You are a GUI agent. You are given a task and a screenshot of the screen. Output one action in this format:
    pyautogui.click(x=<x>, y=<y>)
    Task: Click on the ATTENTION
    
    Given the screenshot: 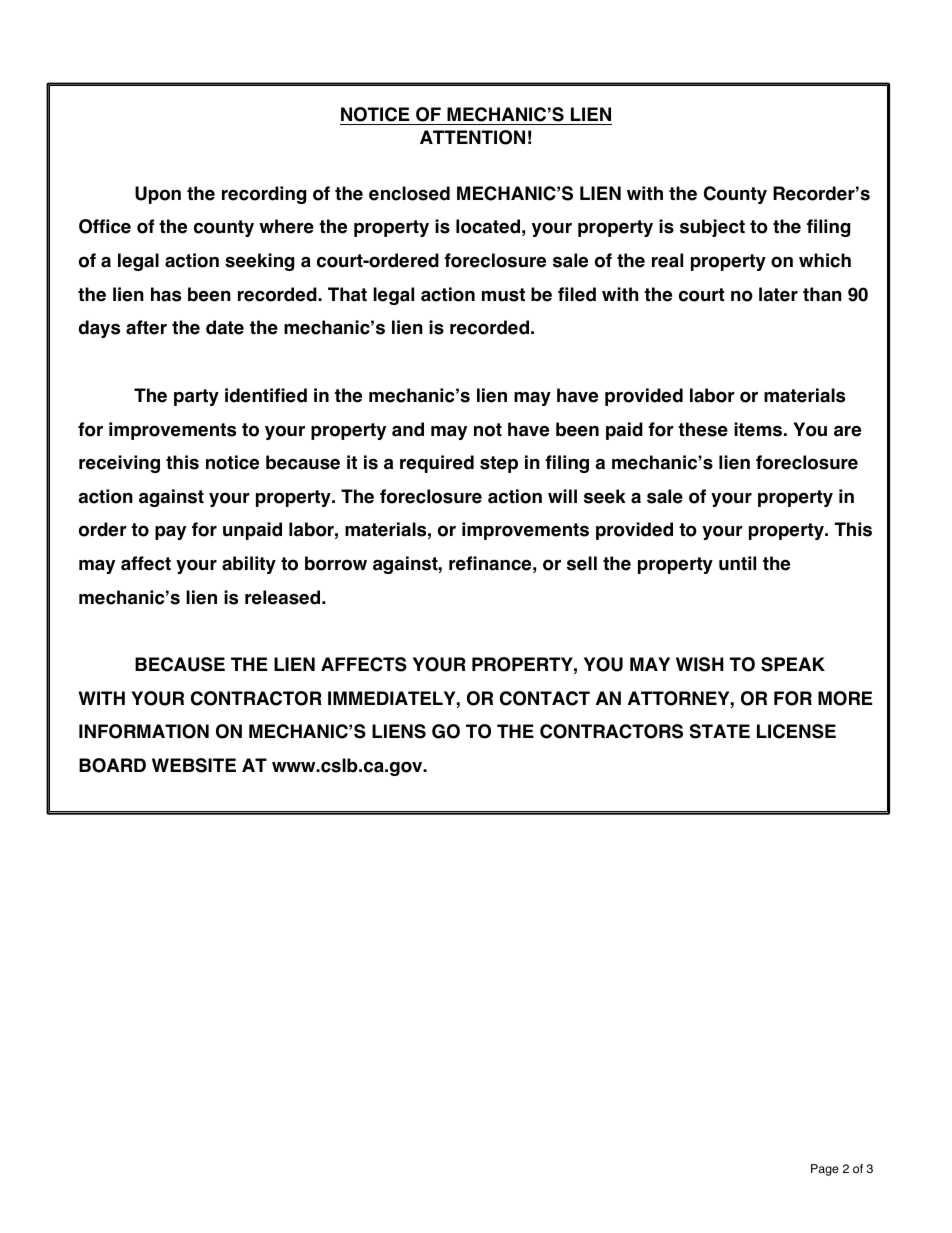 What is the action you would take?
    pyautogui.click(x=472, y=137)
